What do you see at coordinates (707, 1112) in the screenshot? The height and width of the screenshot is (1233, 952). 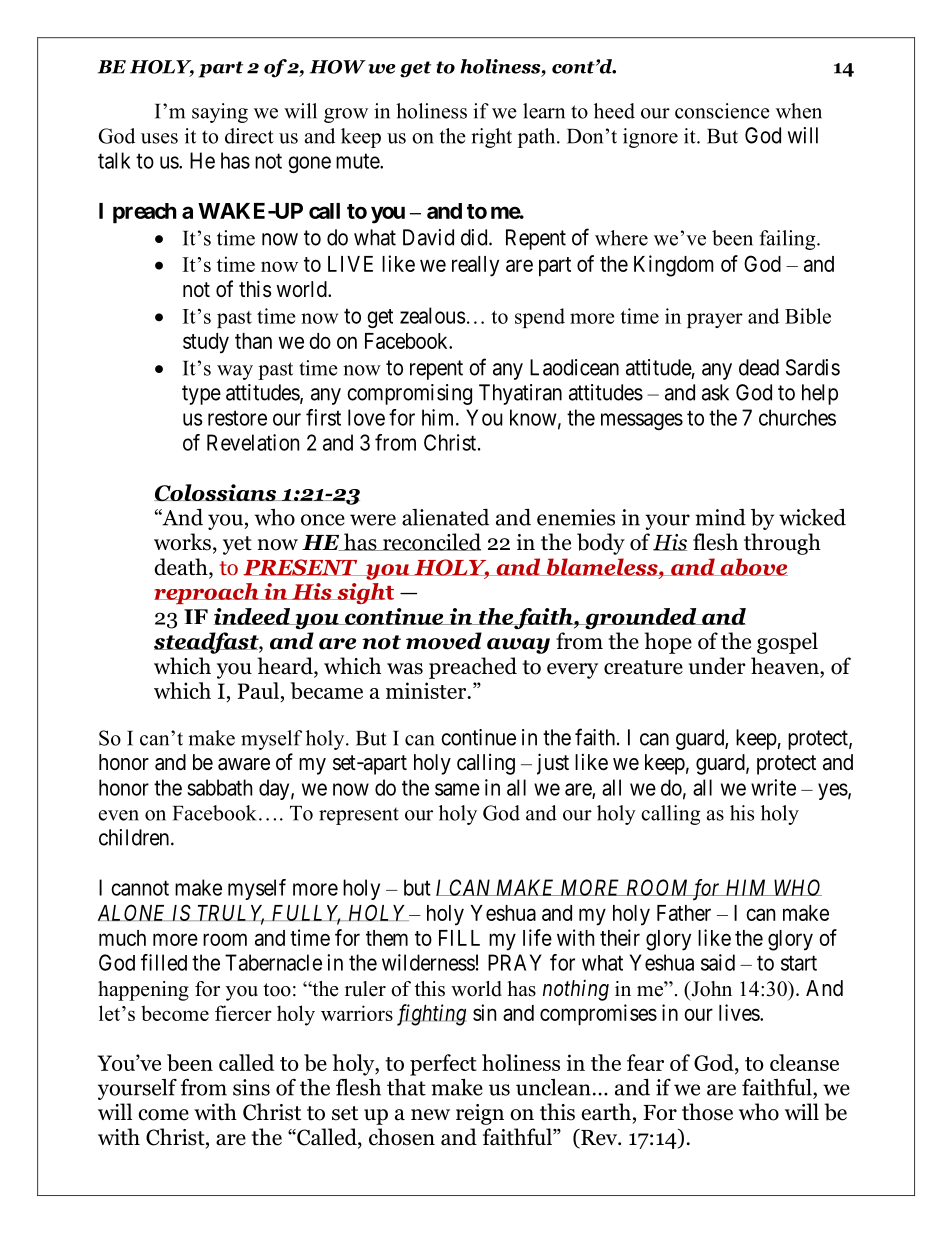 I see `those` at bounding box center [707, 1112].
